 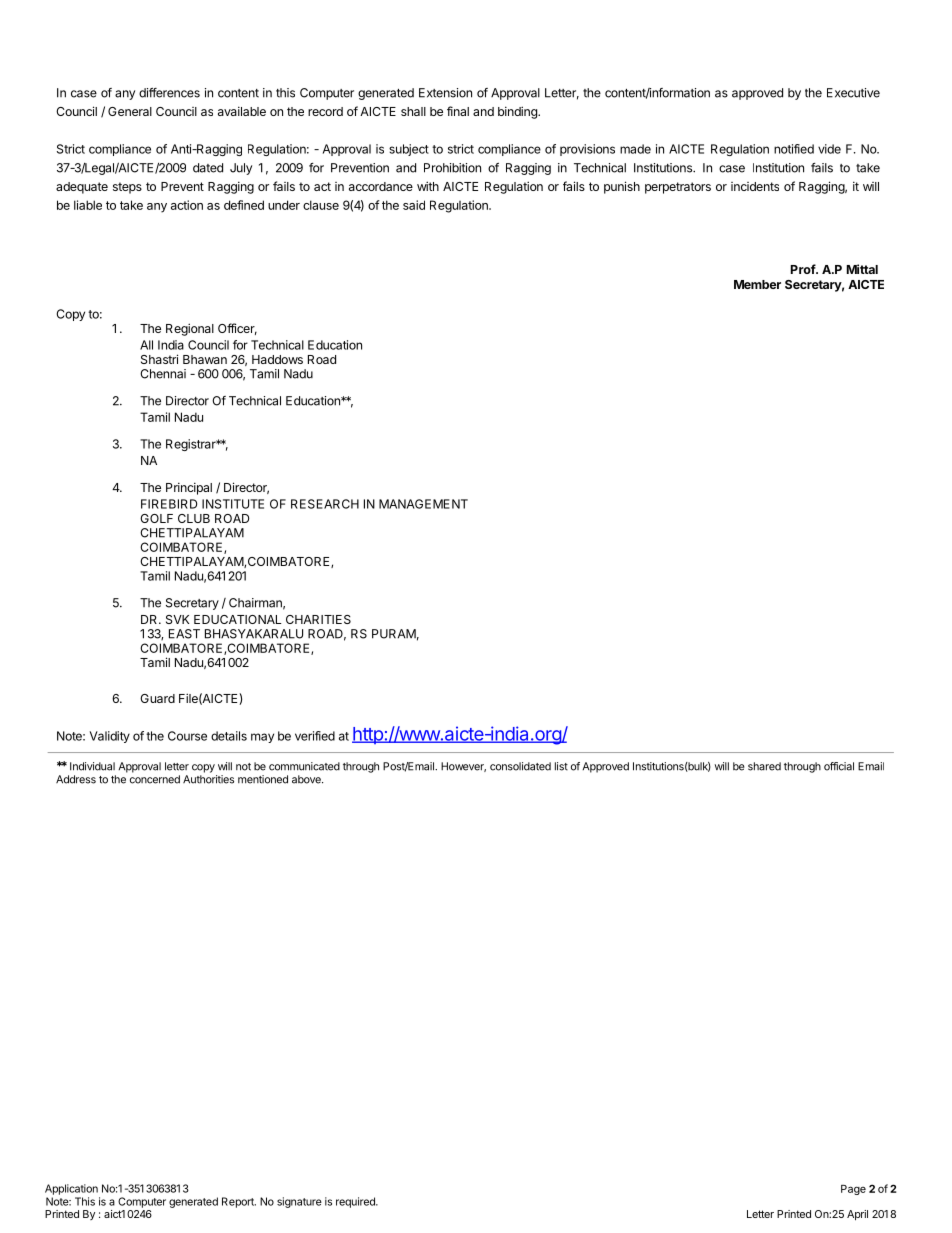 What do you see at coordinates (239, 1202) in the document?
I see `Report` at bounding box center [239, 1202].
